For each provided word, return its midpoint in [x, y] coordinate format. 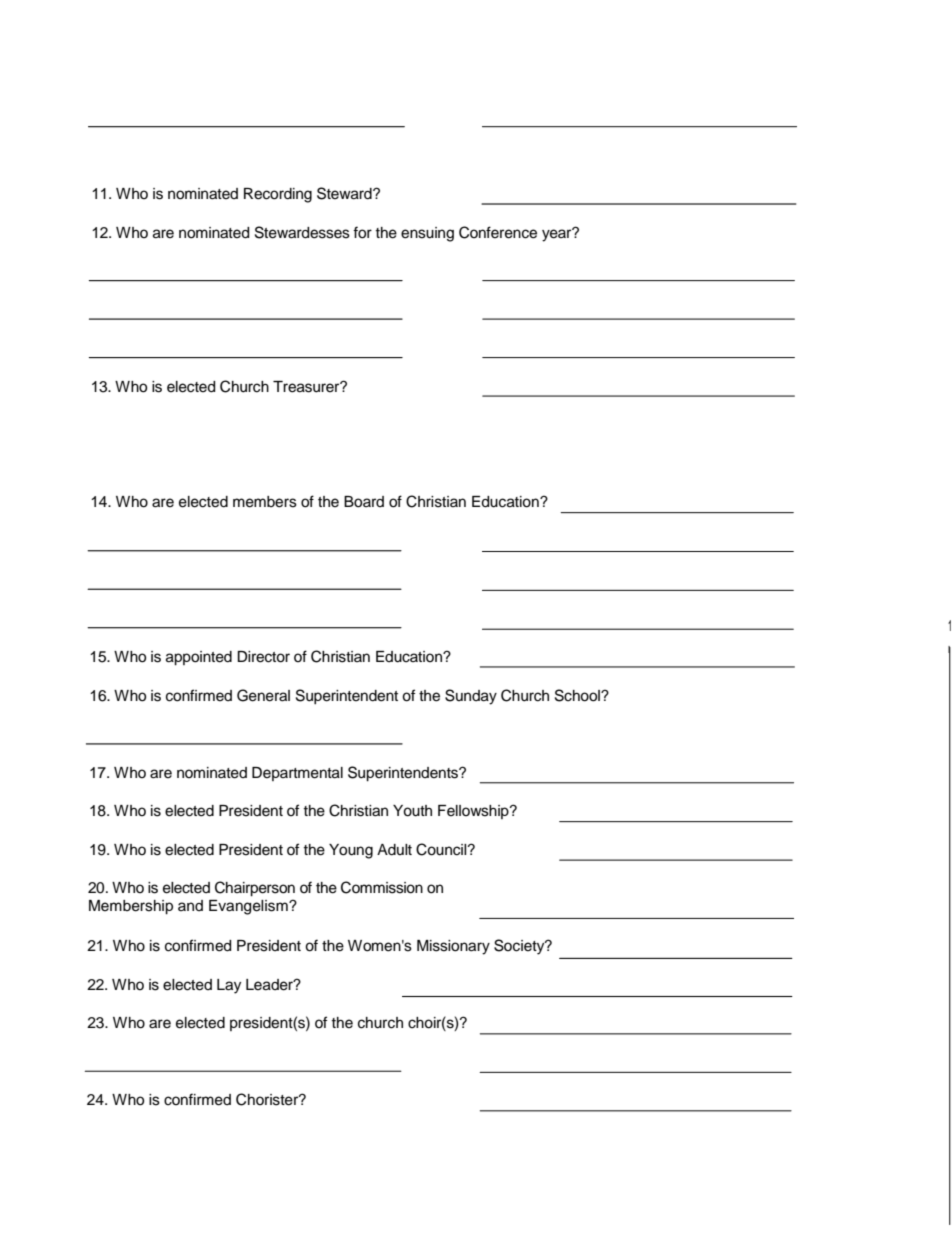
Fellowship [474, 812]
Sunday [471, 697]
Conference [498, 232]
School [578, 695]
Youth [412, 811]
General [263, 695]
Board [364, 502]
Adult [394, 850]
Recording [278, 195]
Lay [229, 986]
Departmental [297, 774]
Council [442, 849]
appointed [199, 658]
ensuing [427, 234]
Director [263, 657]
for [362, 232]
